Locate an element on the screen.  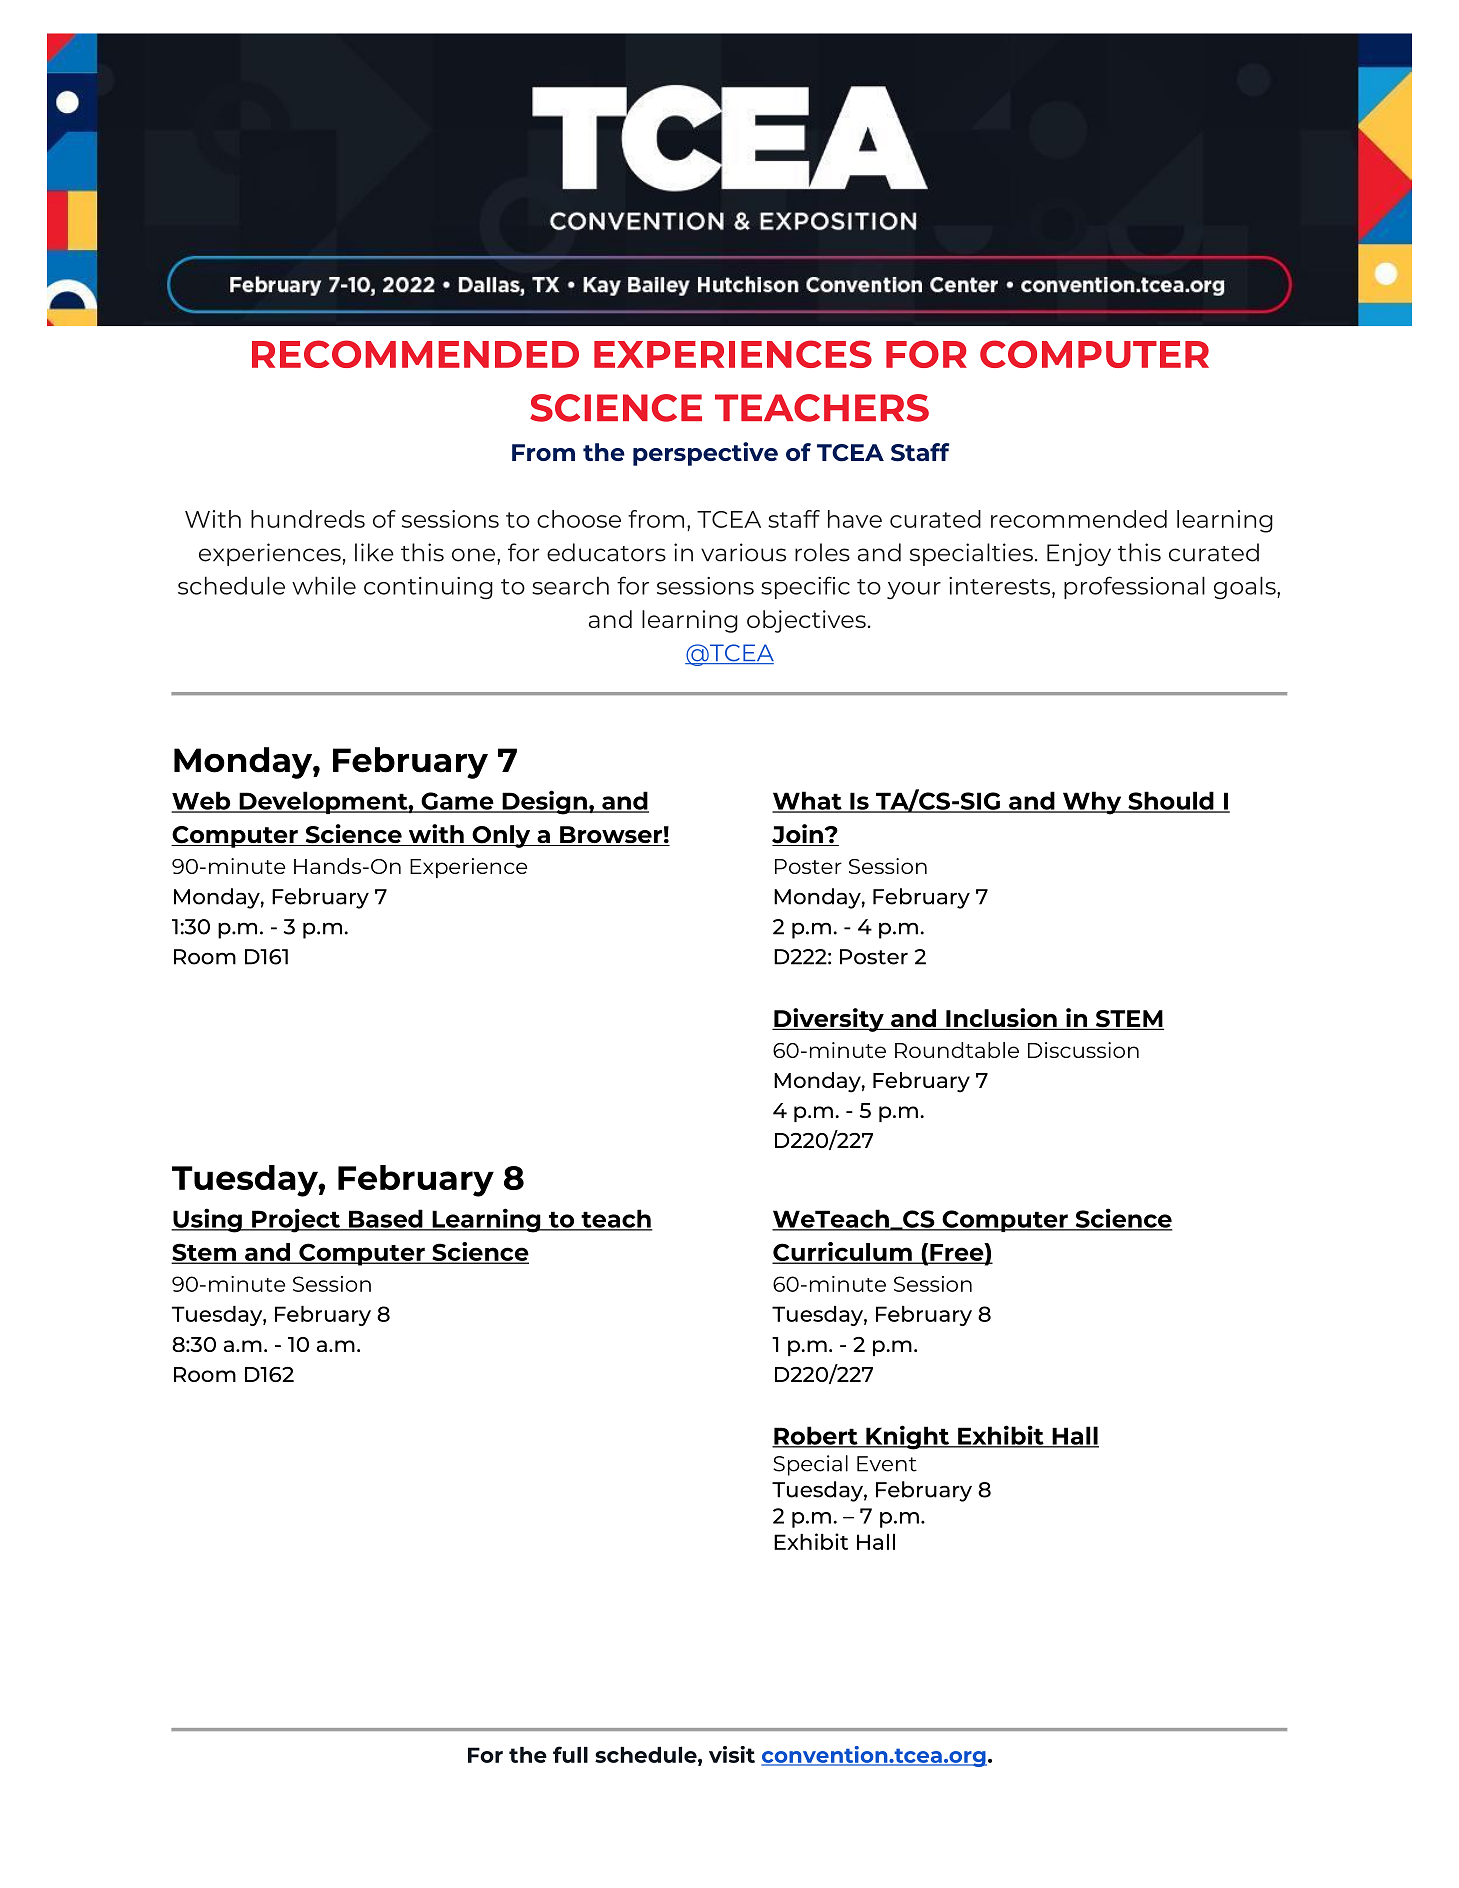
hundreds is located at coordinates (308, 519).
